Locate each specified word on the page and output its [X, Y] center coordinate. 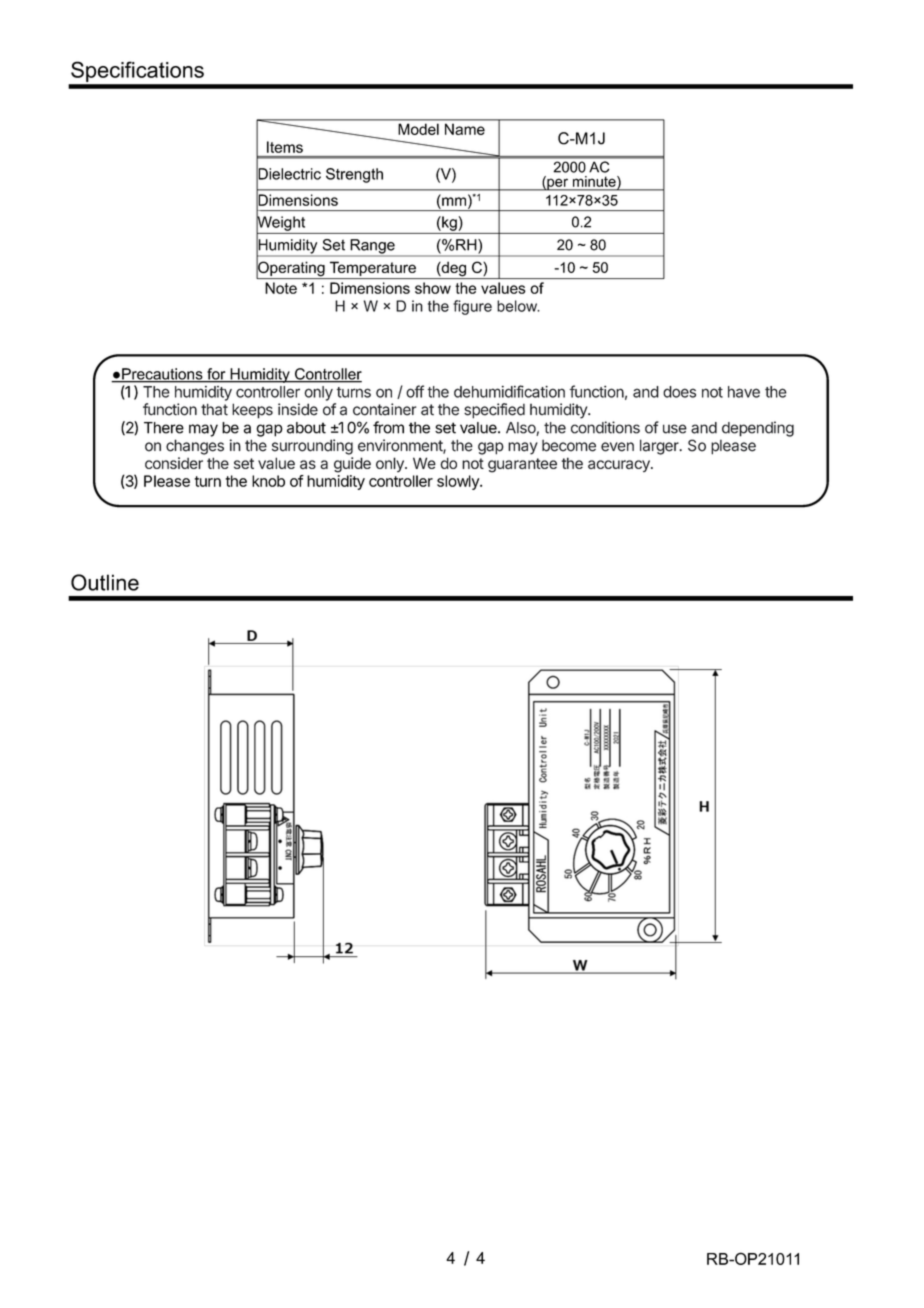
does [679, 392]
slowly [459, 482]
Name [465, 129]
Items [285, 147]
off [415, 391]
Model [419, 129]
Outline [105, 582]
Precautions [162, 375]
